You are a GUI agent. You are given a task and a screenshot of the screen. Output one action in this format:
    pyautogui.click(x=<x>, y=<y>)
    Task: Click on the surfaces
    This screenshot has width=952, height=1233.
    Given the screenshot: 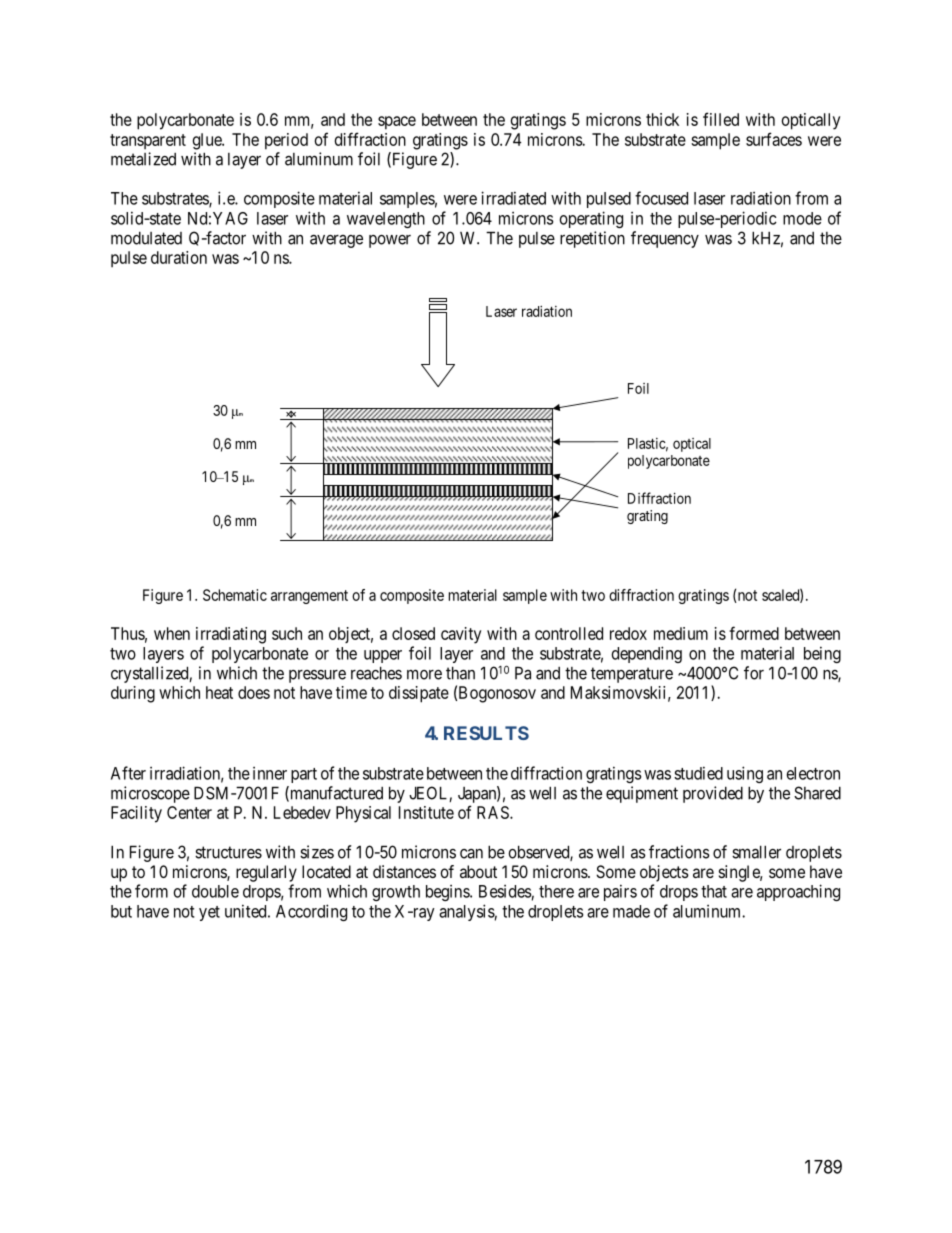 What is the action you would take?
    pyautogui.click(x=774, y=139)
